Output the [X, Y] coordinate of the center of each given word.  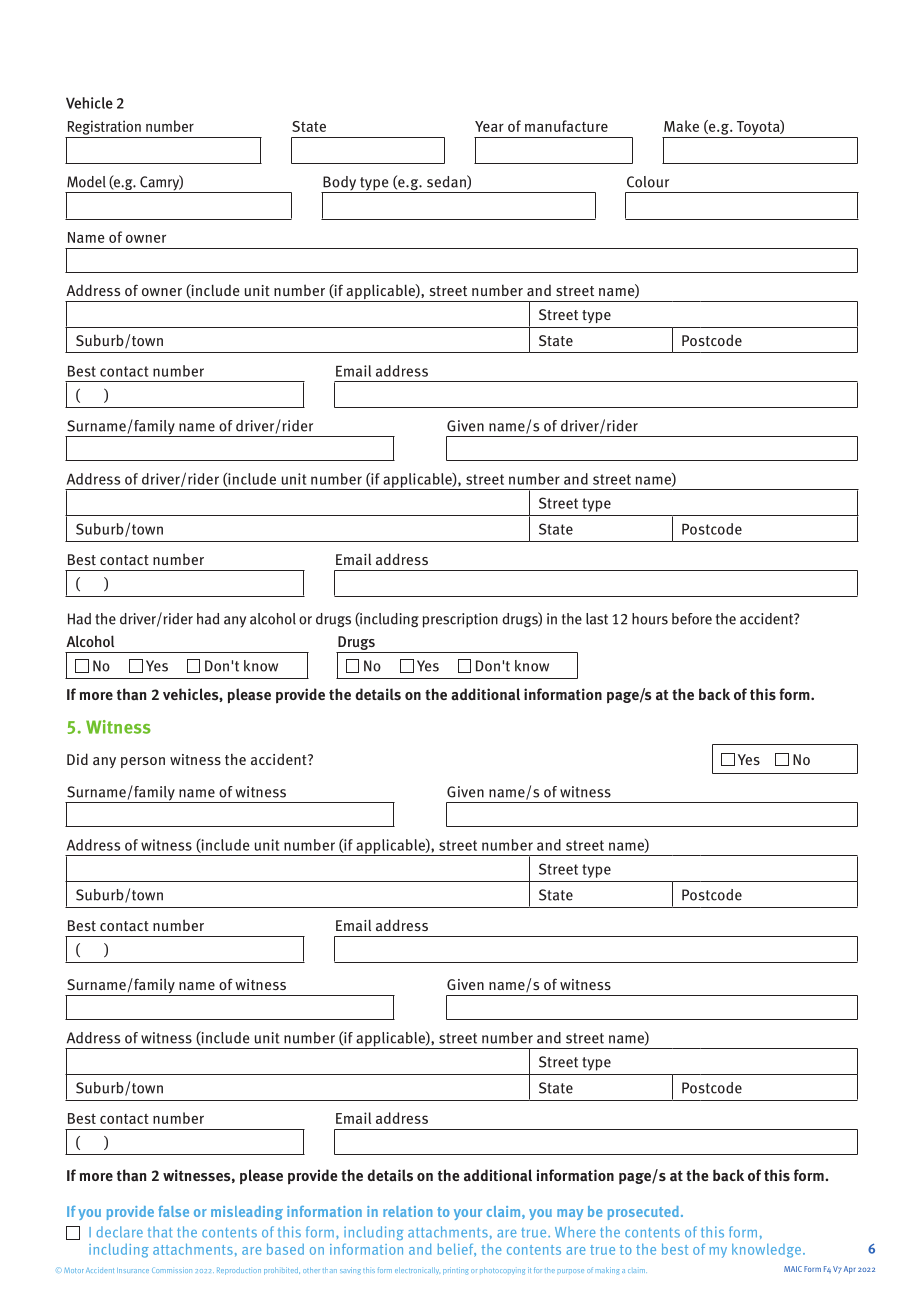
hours [650, 619]
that [160, 1232]
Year [489, 126]
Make [681, 126]
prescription [460, 620]
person [143, 762]
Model [86, 182]
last [597, 619]
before [692, 619]
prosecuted [643, 1213]
